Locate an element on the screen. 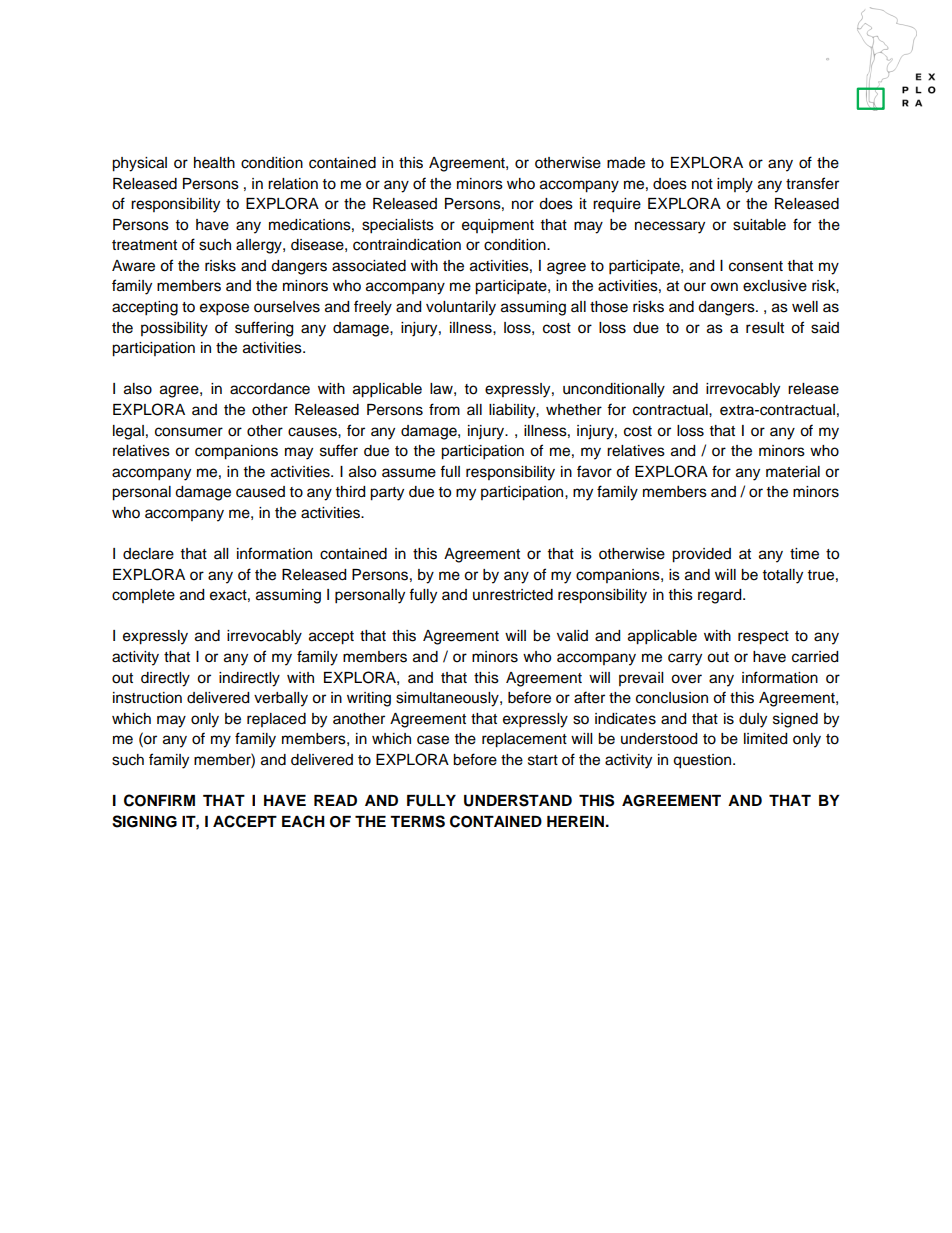 The width and height of the screenshot is (952, 1233). health is located at coordinates (214, 163).
